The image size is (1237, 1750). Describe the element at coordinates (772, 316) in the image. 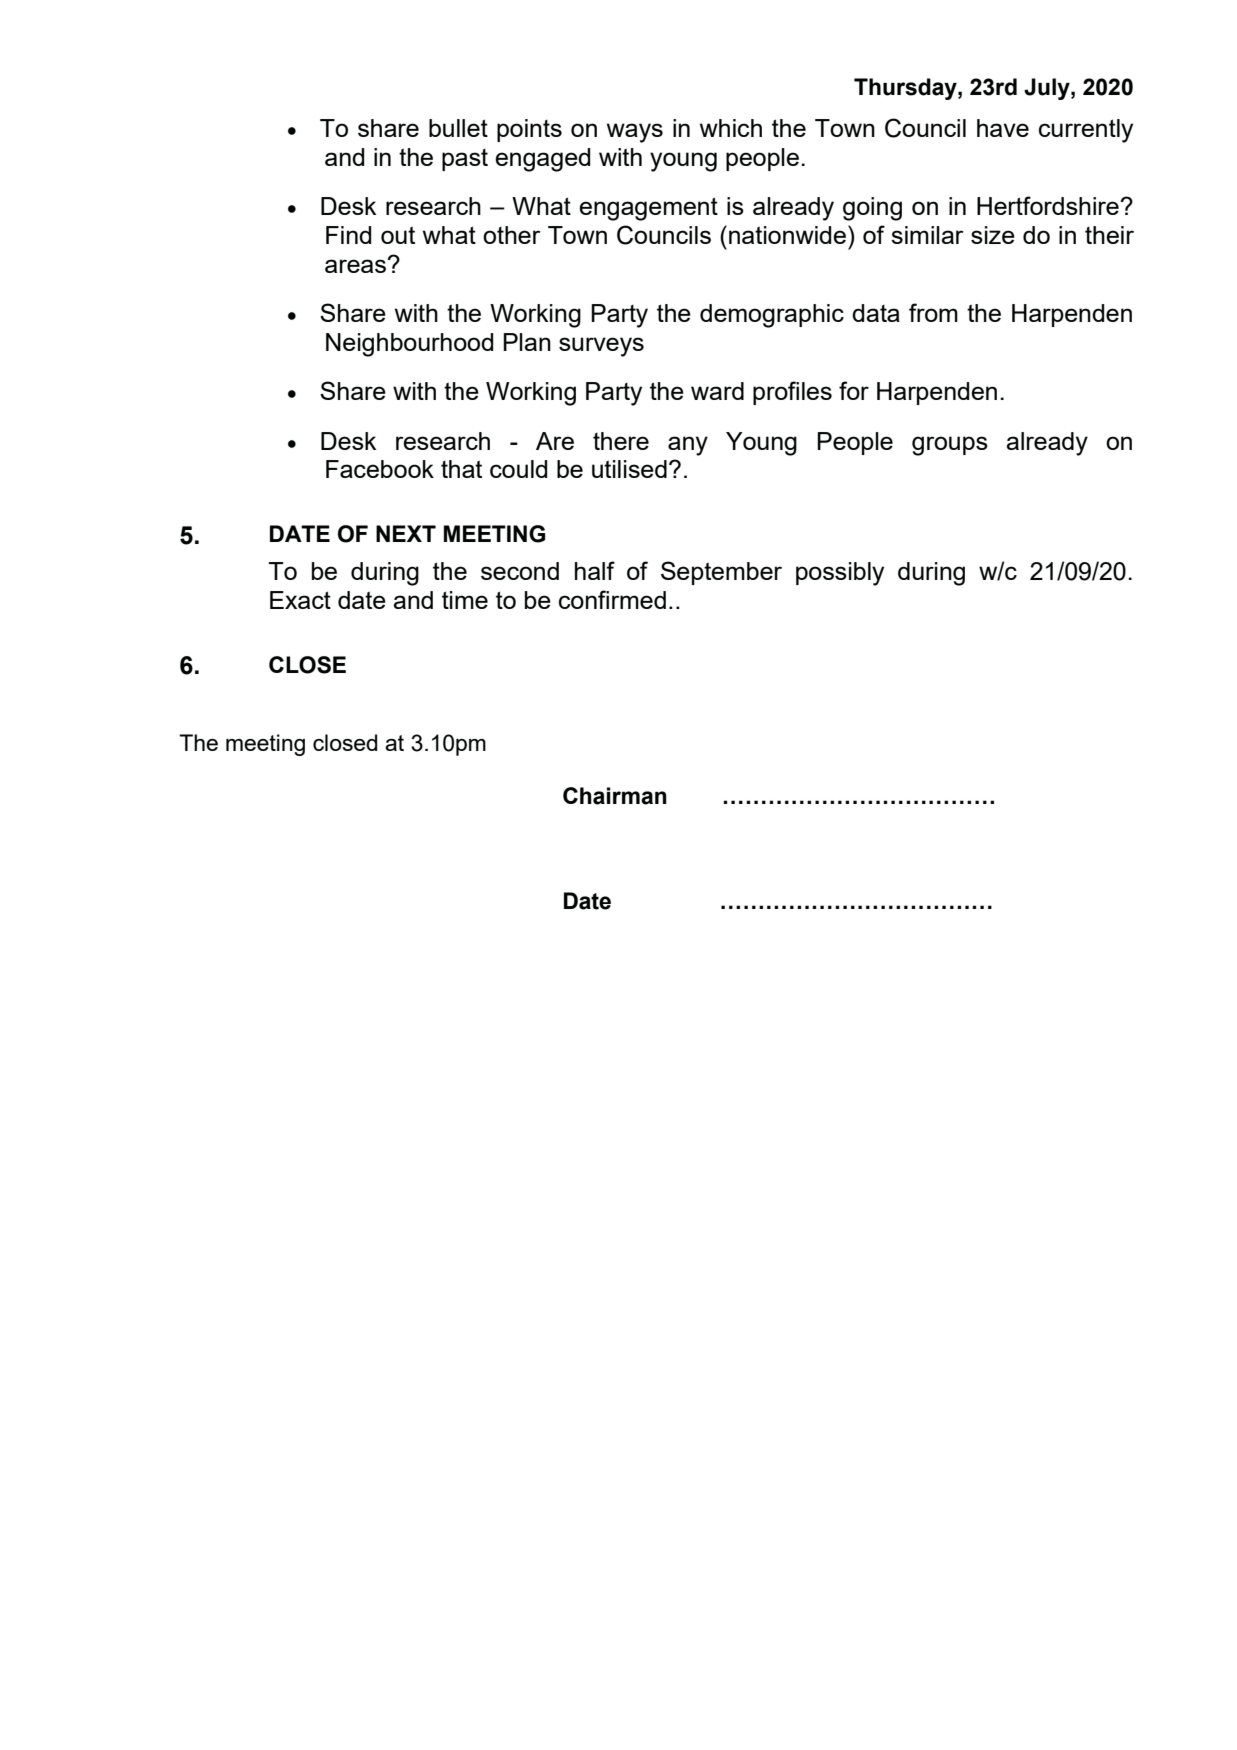

I see `demographic` at that location.
